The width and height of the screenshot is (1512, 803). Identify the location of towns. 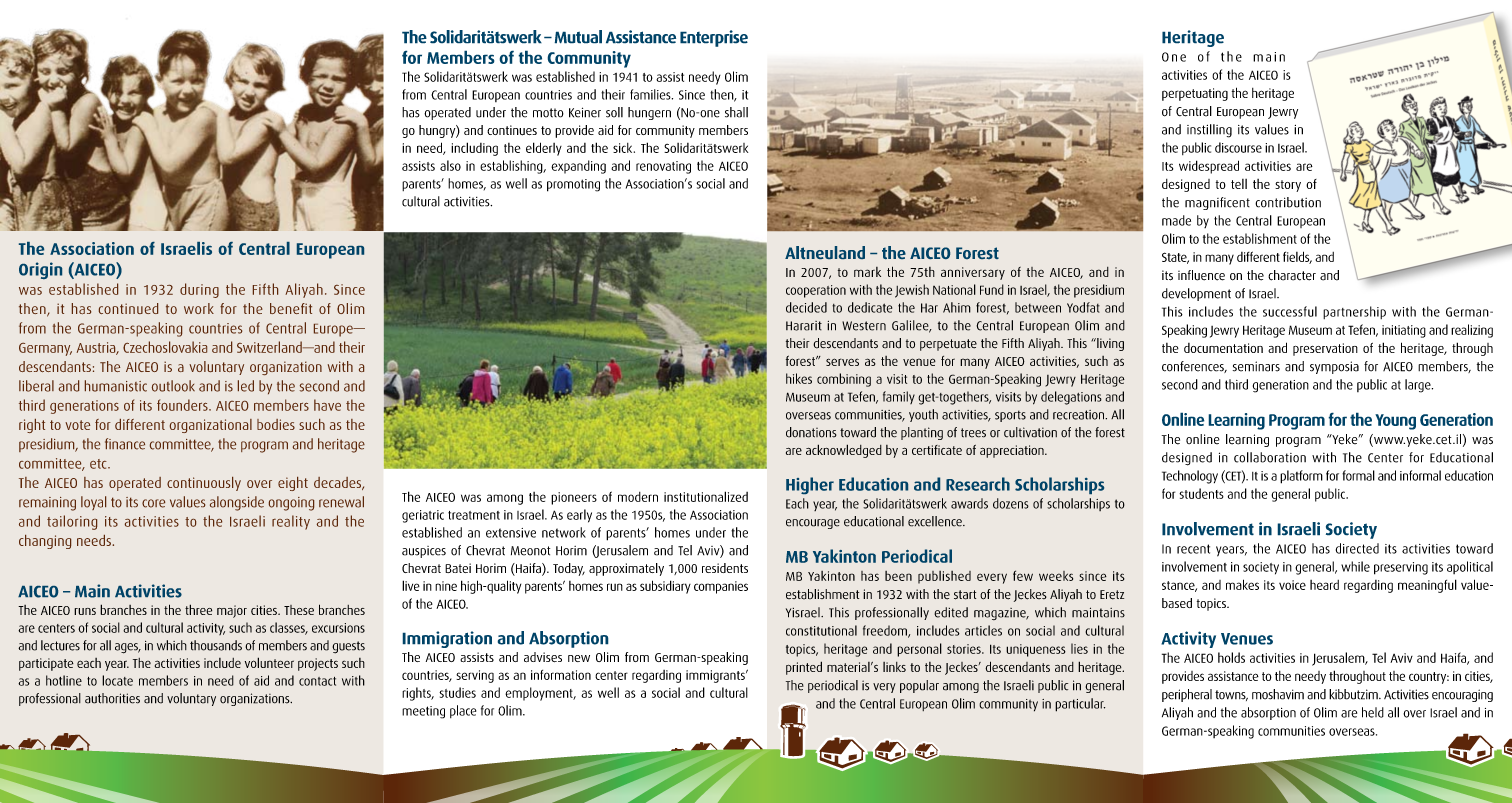
(1231, 695).
